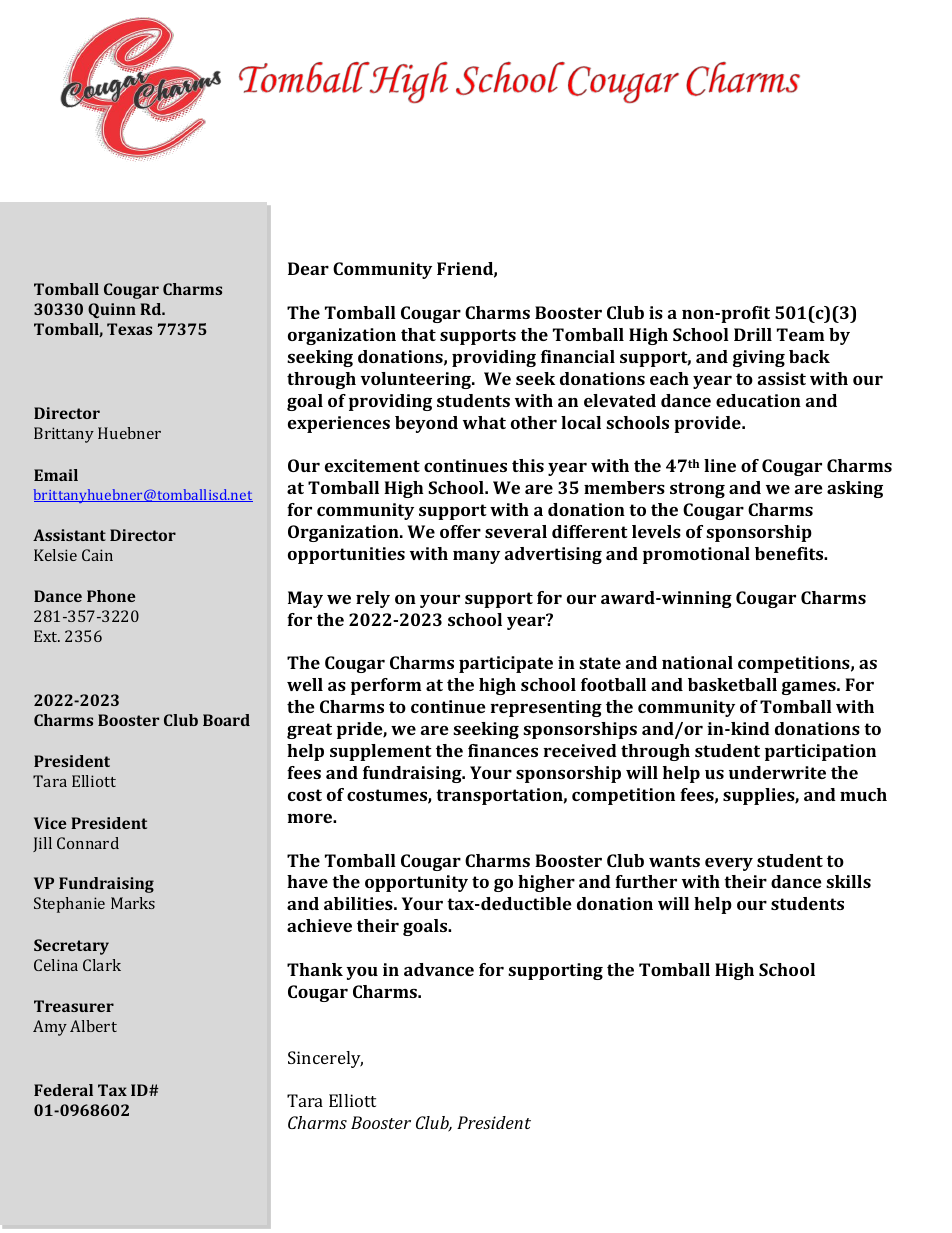  I want to click on Federal, so click(63, 1090).
